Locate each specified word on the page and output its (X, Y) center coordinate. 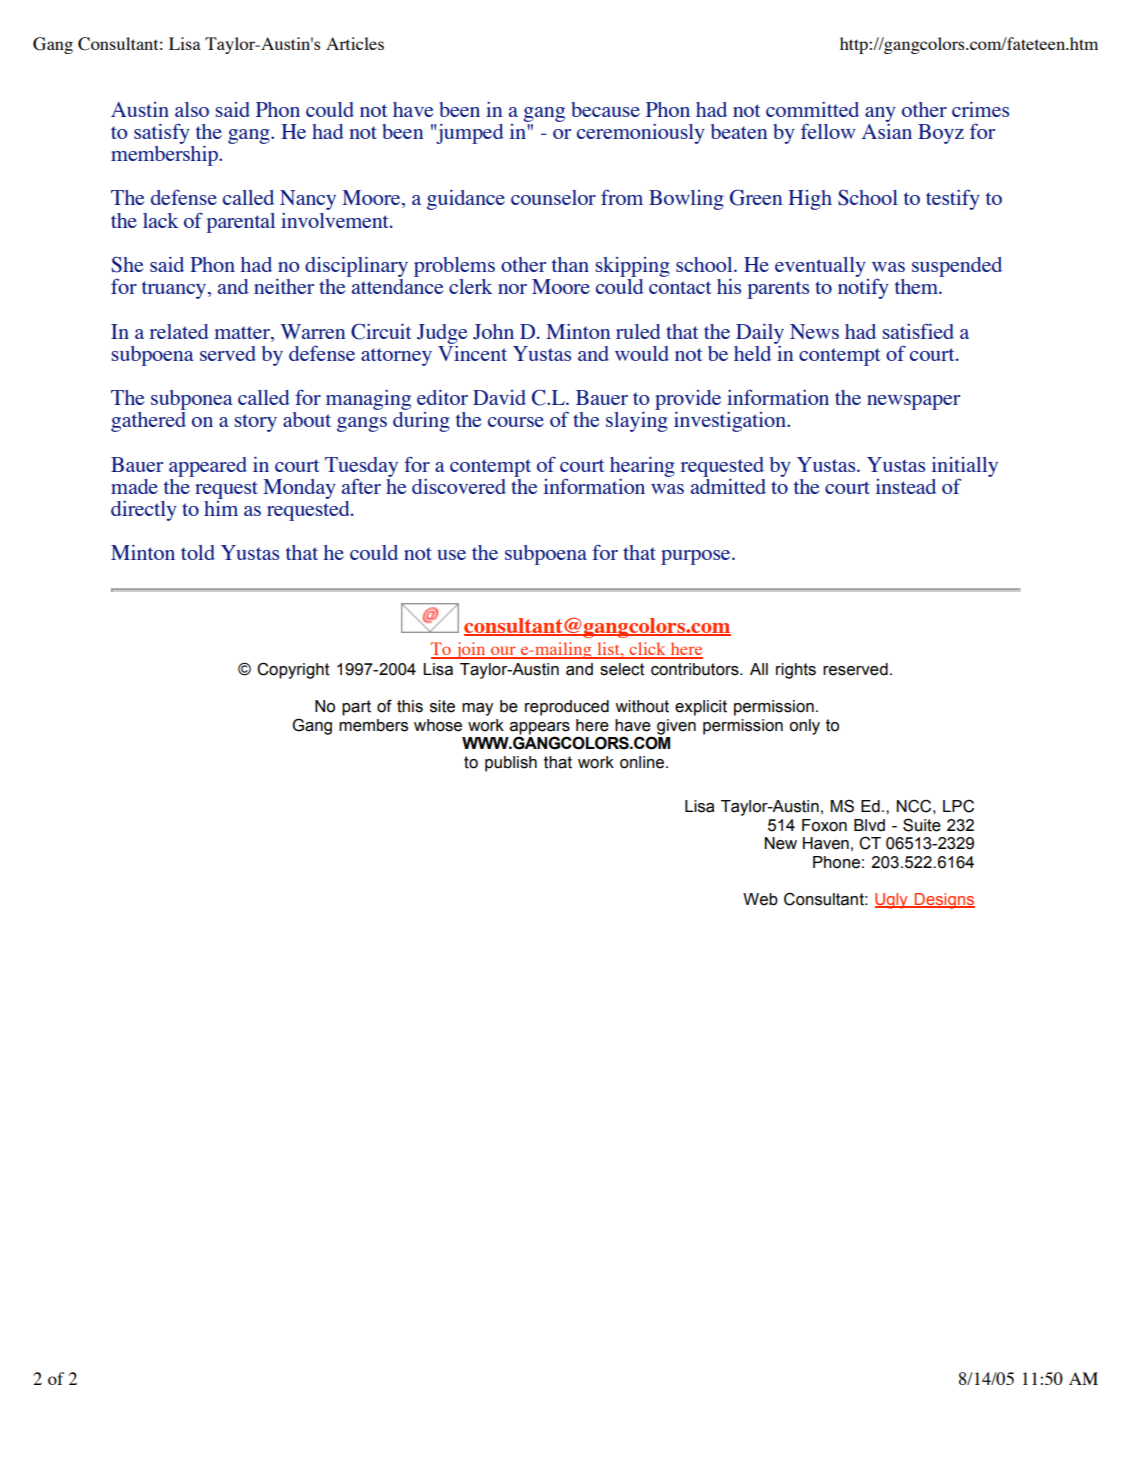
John (493, 332)
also (192, 109)
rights (796, 671)
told (198, 552)
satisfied (918, 331)
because (605, 109)
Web (760, 899)
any (880, 114)
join (470, 650)
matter (243, 332)
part (356, 708)
